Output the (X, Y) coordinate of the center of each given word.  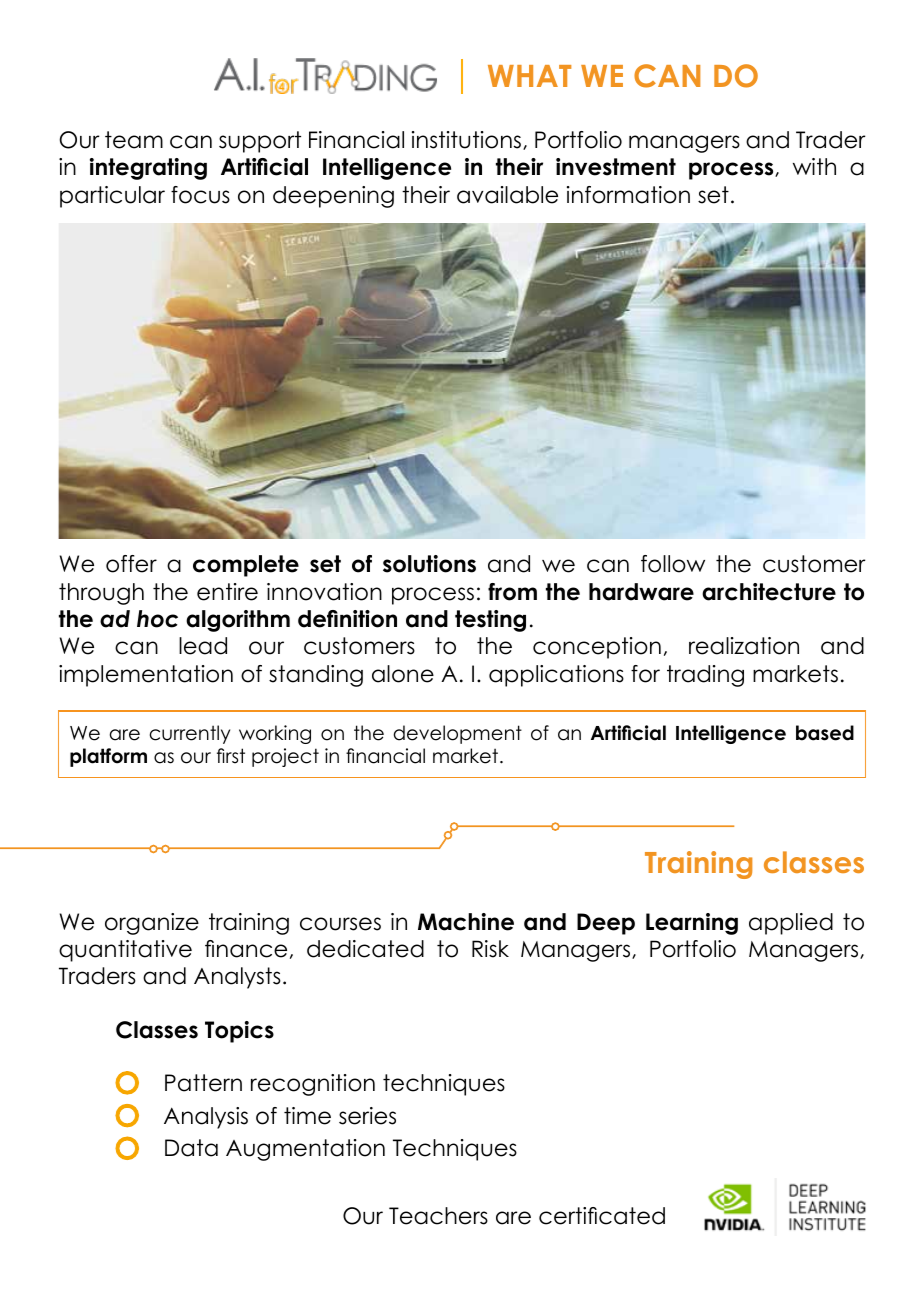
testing (490, 621)
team (134, 140)
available (507, 195)
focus (200, 195)
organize (152, 924)
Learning (692, 924)
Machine (466, 922)
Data (191, 1148)
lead (203, 646)
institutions (468, 140)
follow (673, 564)
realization (744, 646)
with (814, 166)
